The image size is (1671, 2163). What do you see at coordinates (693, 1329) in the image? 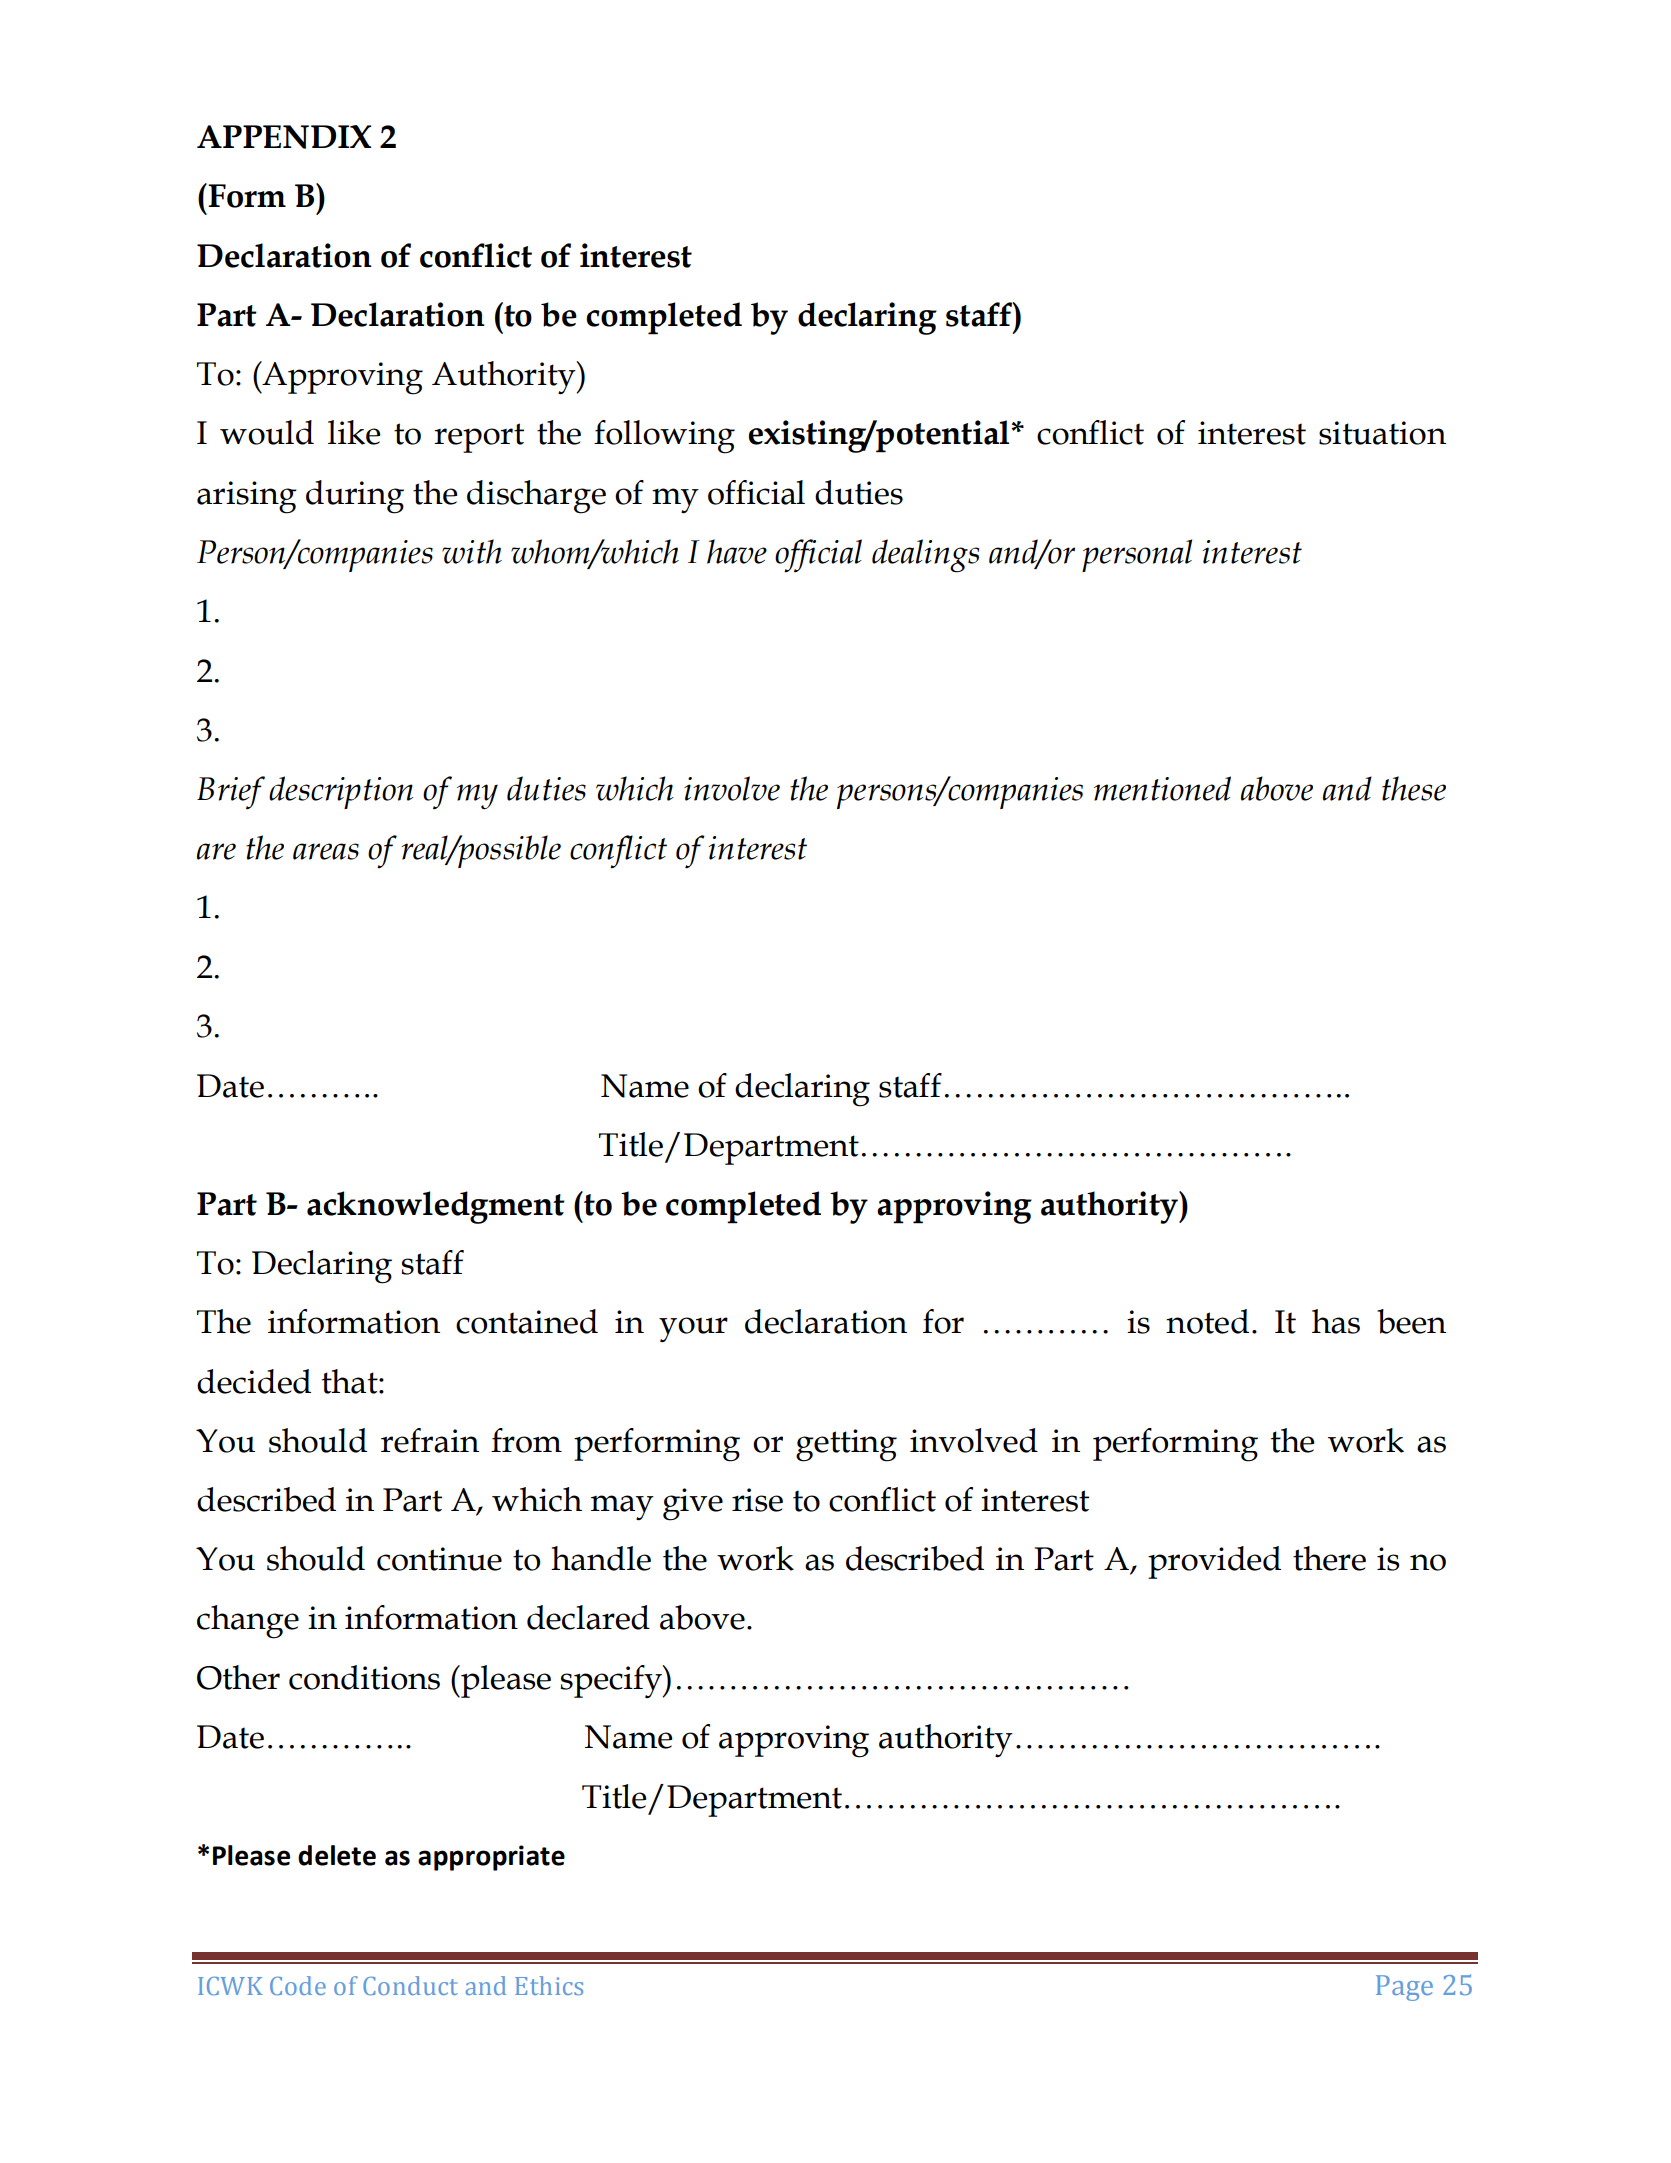
I see `your` at bounding box center [693, 1329].
